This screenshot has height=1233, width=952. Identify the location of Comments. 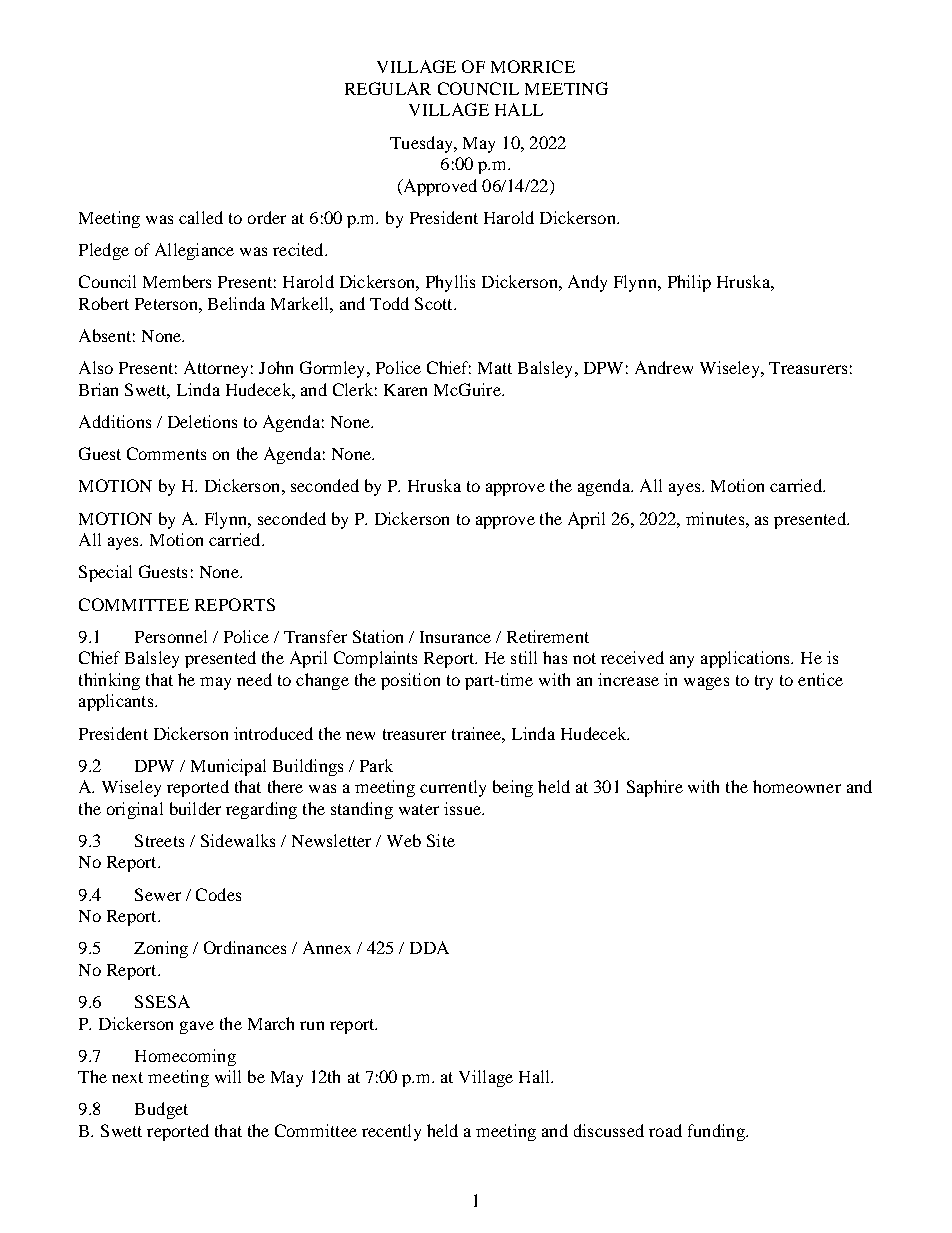
(166, 453).
